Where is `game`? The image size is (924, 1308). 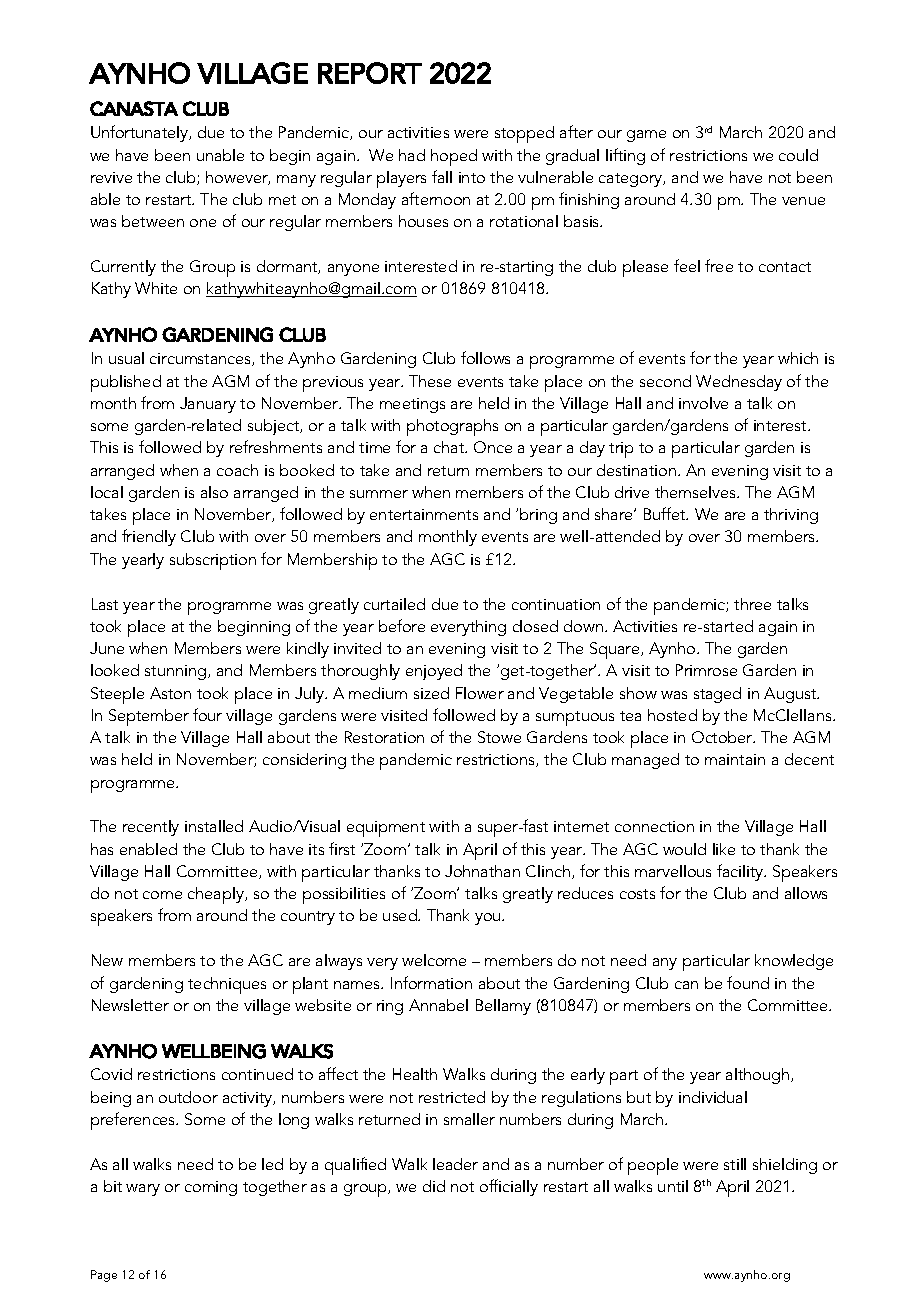 game is located at coordinates (646, 136).
